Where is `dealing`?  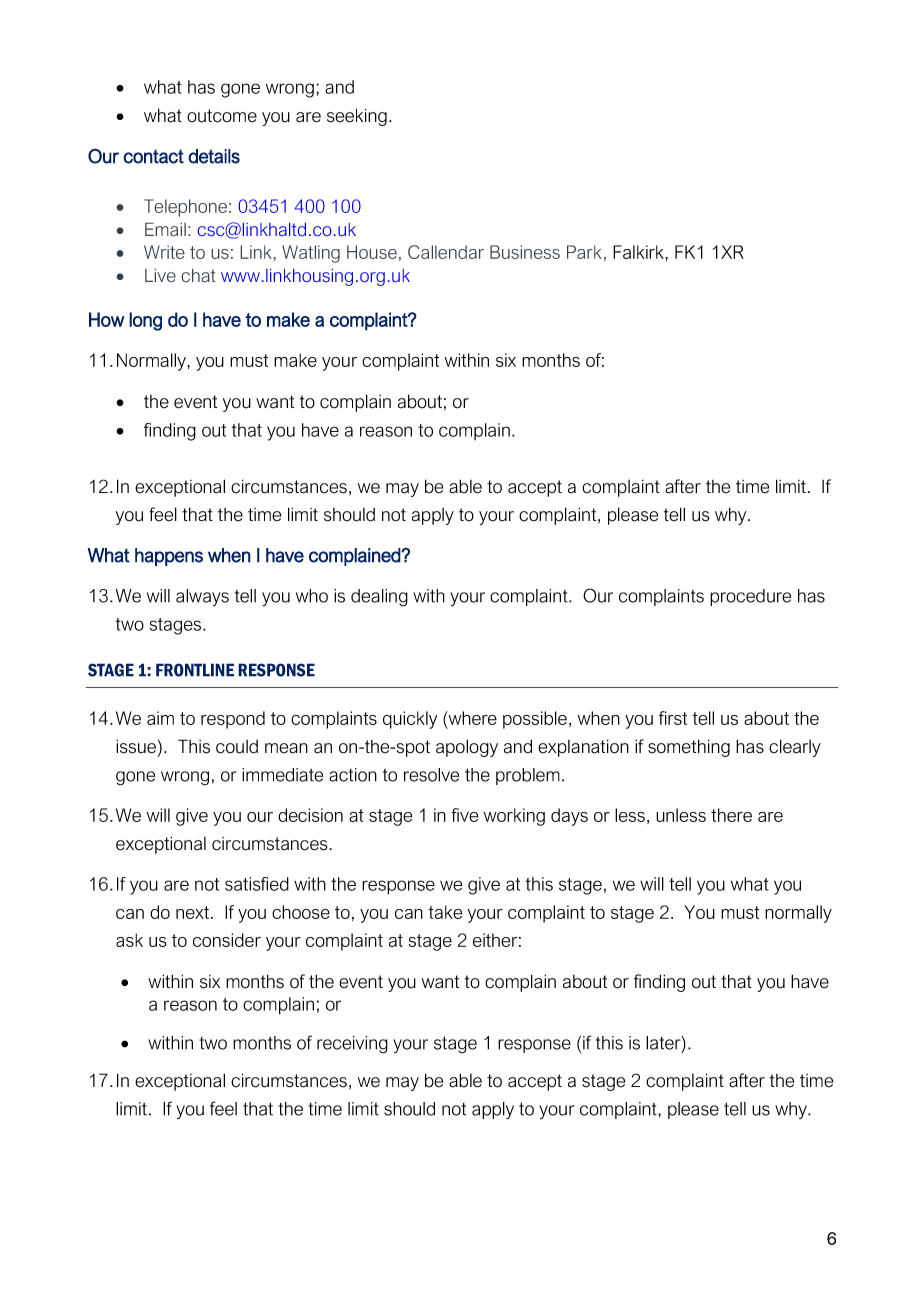
dealing is located at coordinates (379, 597).
